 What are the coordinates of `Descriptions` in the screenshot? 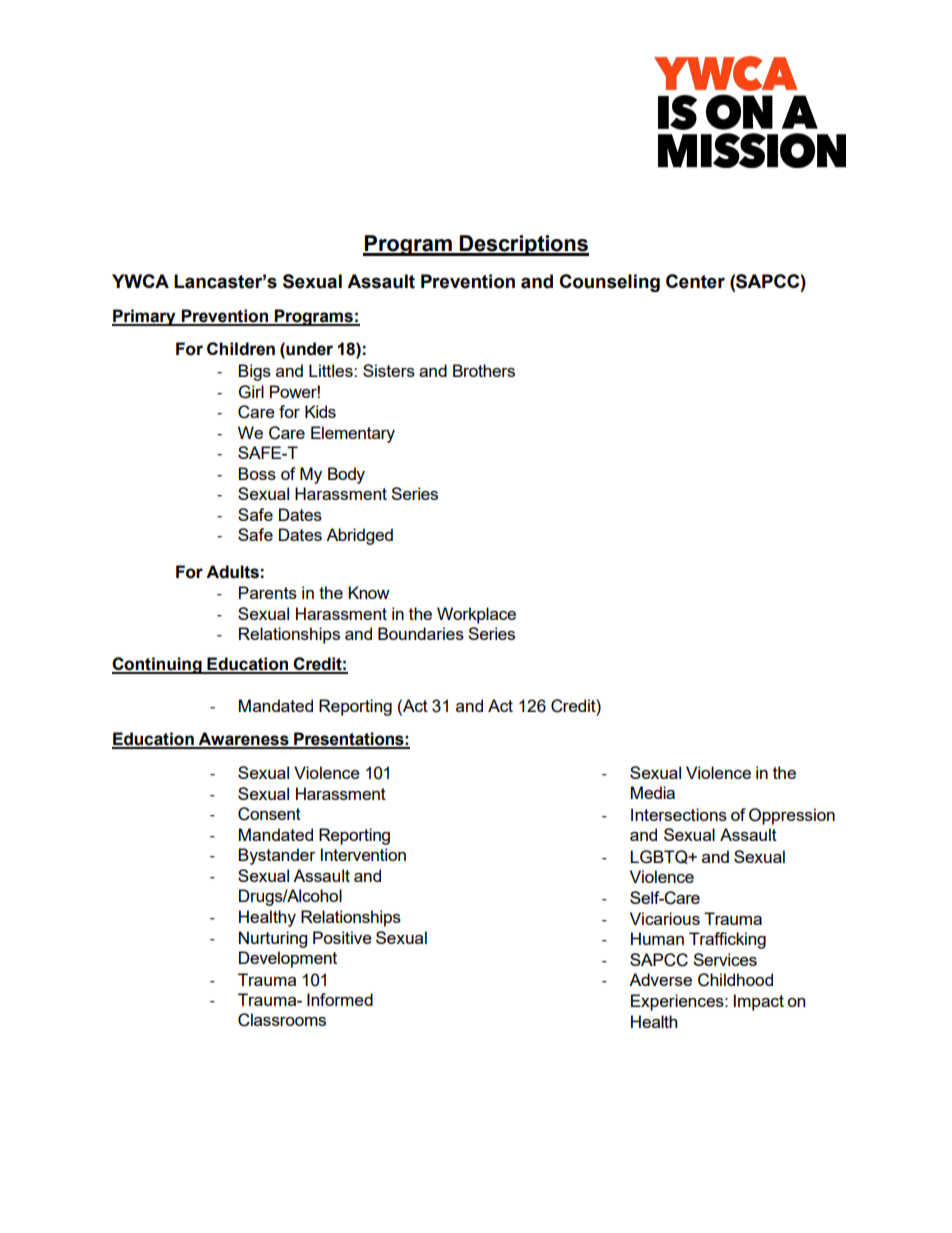 It's located at (523, 245).
